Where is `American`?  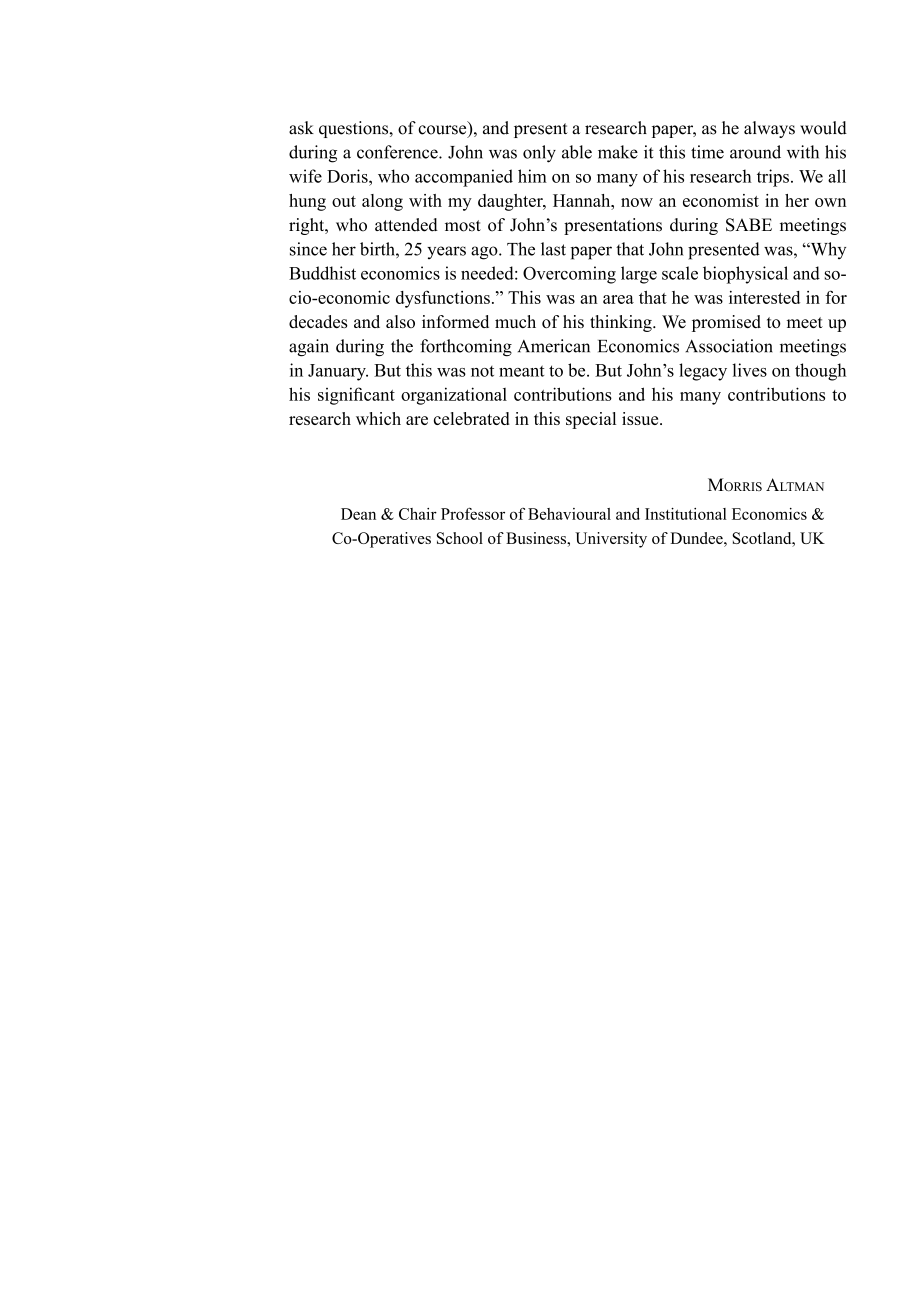 American is located at coordinates (554, 346).
